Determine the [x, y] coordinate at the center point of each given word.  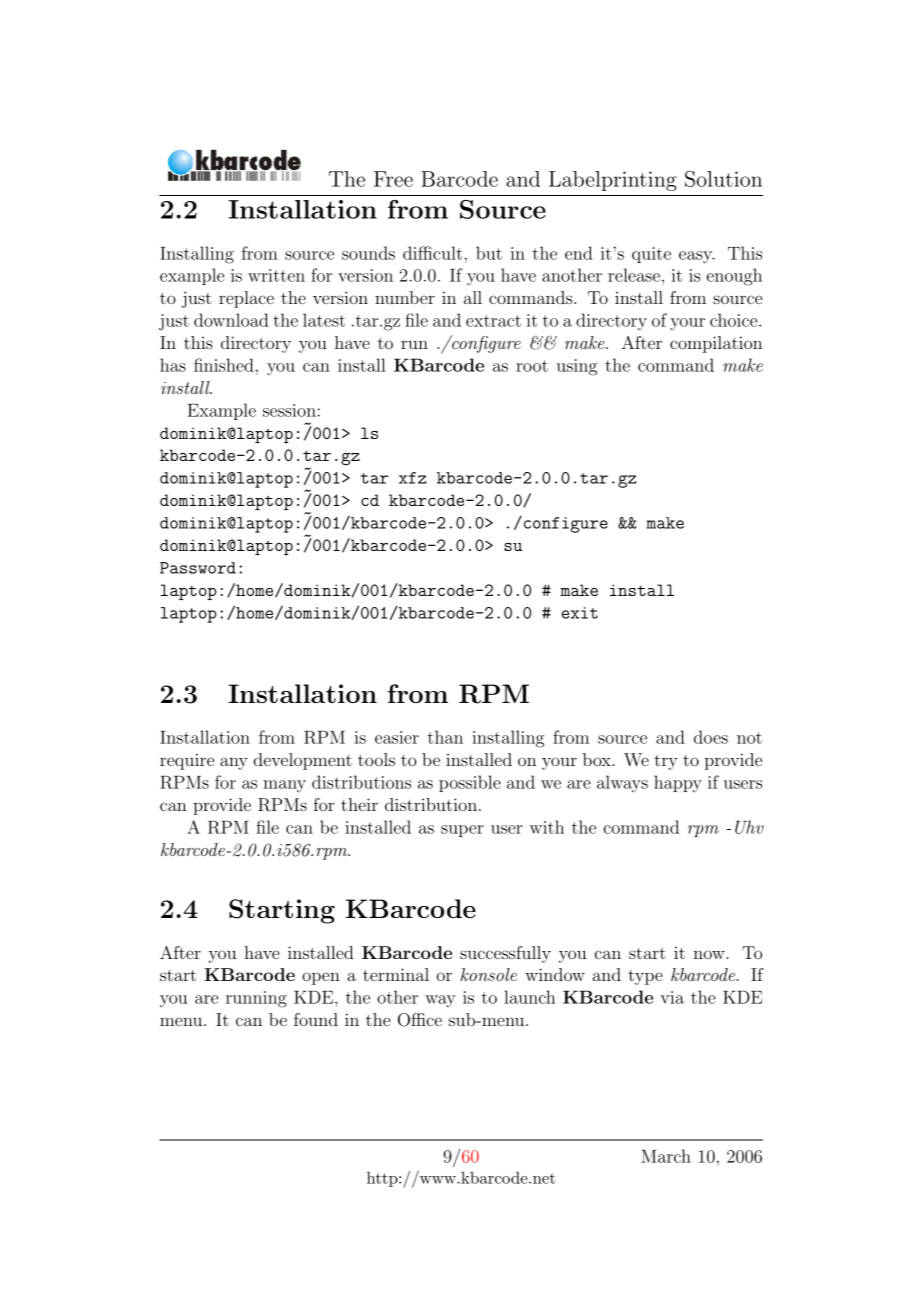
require [187, 761]
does [711, 737]
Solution [723, 179]
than [445, 737]
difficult [432, 253]
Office [420, 1020]
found [316, 1019]
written [276, 275]
